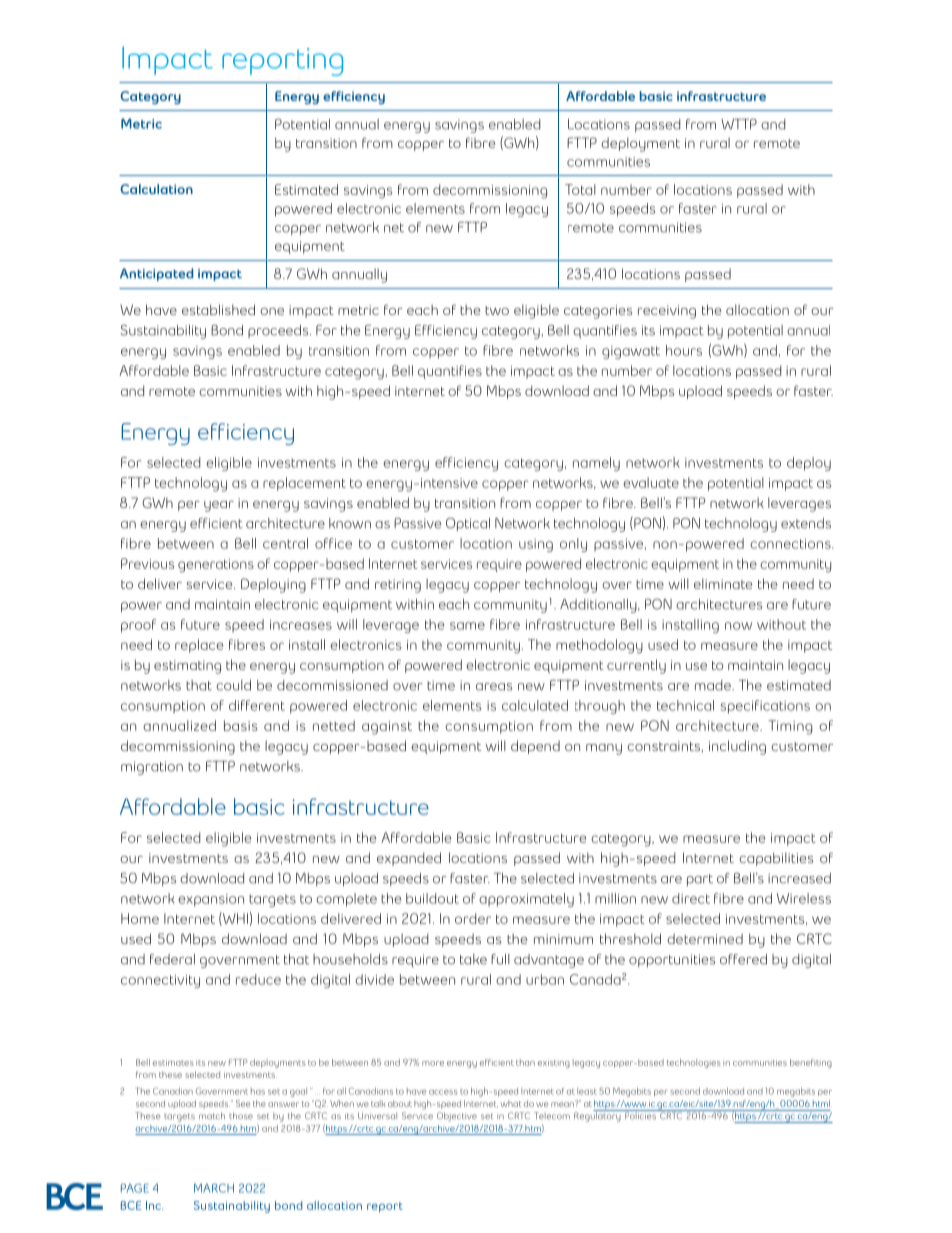 The width and height of the screenshot is (952, 1233). What do you see at coordinates (457, 1117) in the screenshot?
I see `Objective` at bounding box center [457, 1117].
